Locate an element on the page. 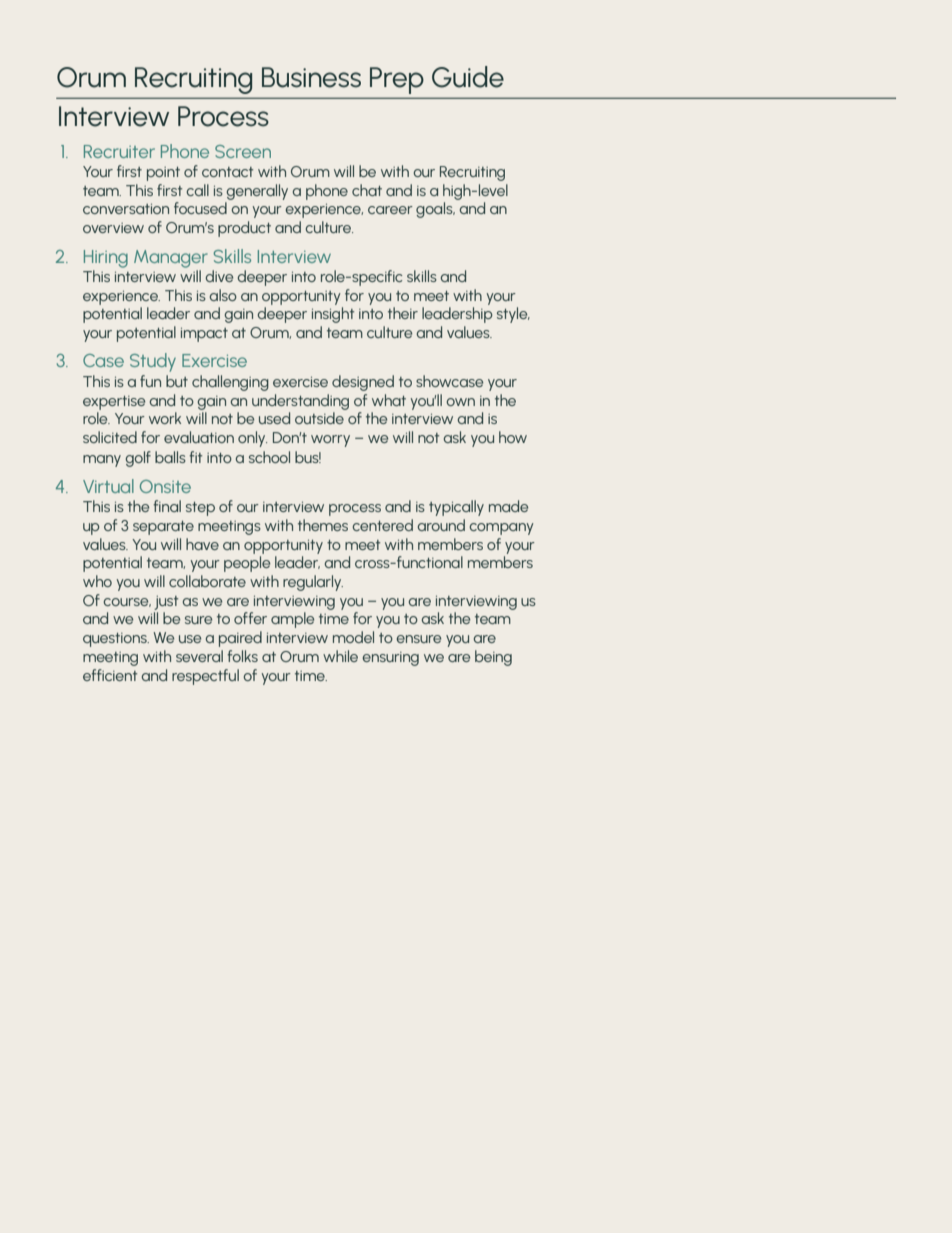 This document has height=1233, width=952. Recruiter is located at coordinates (119, 151).
